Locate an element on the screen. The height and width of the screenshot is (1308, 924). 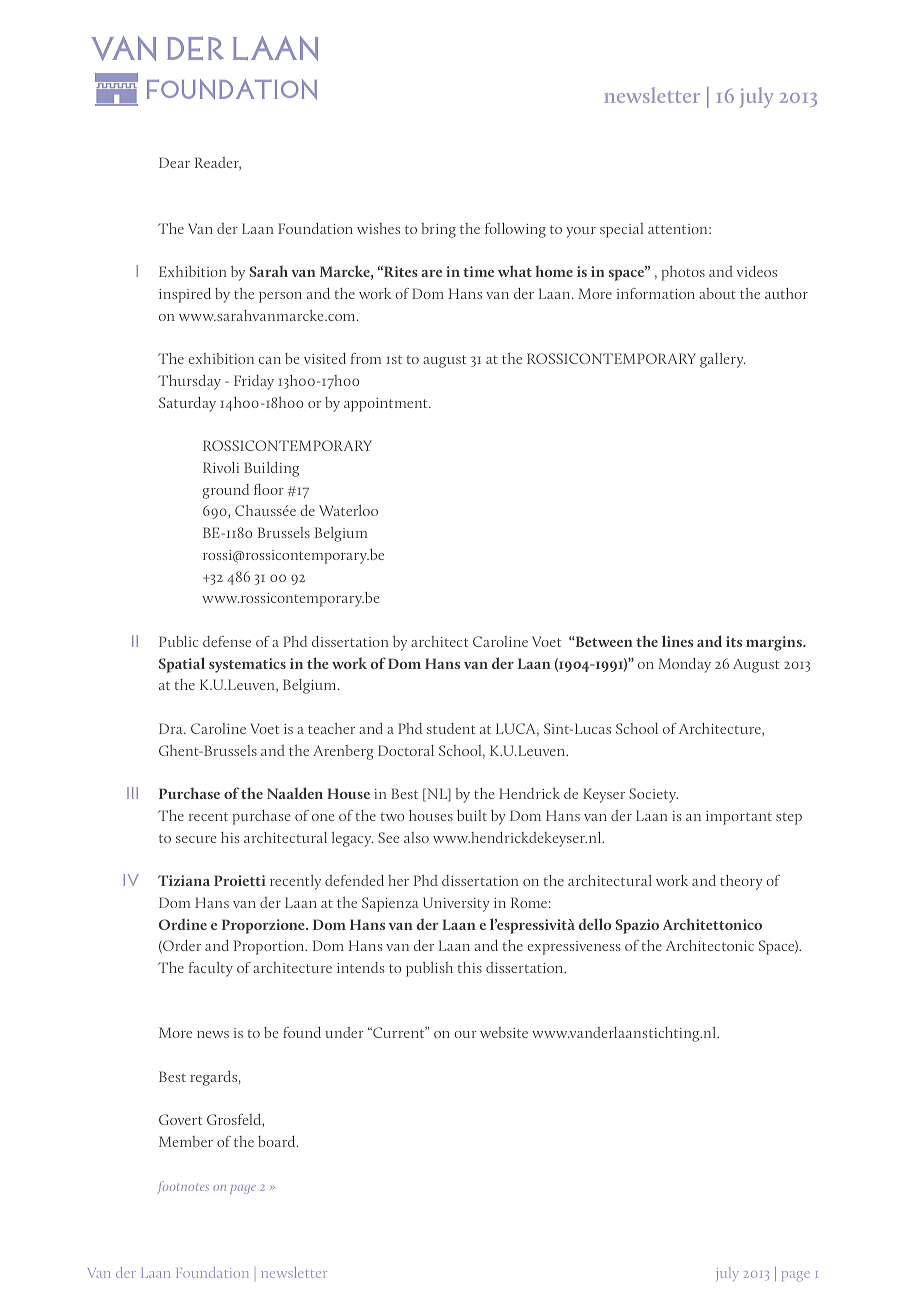
Dear is located at coordinates (174, 162).
